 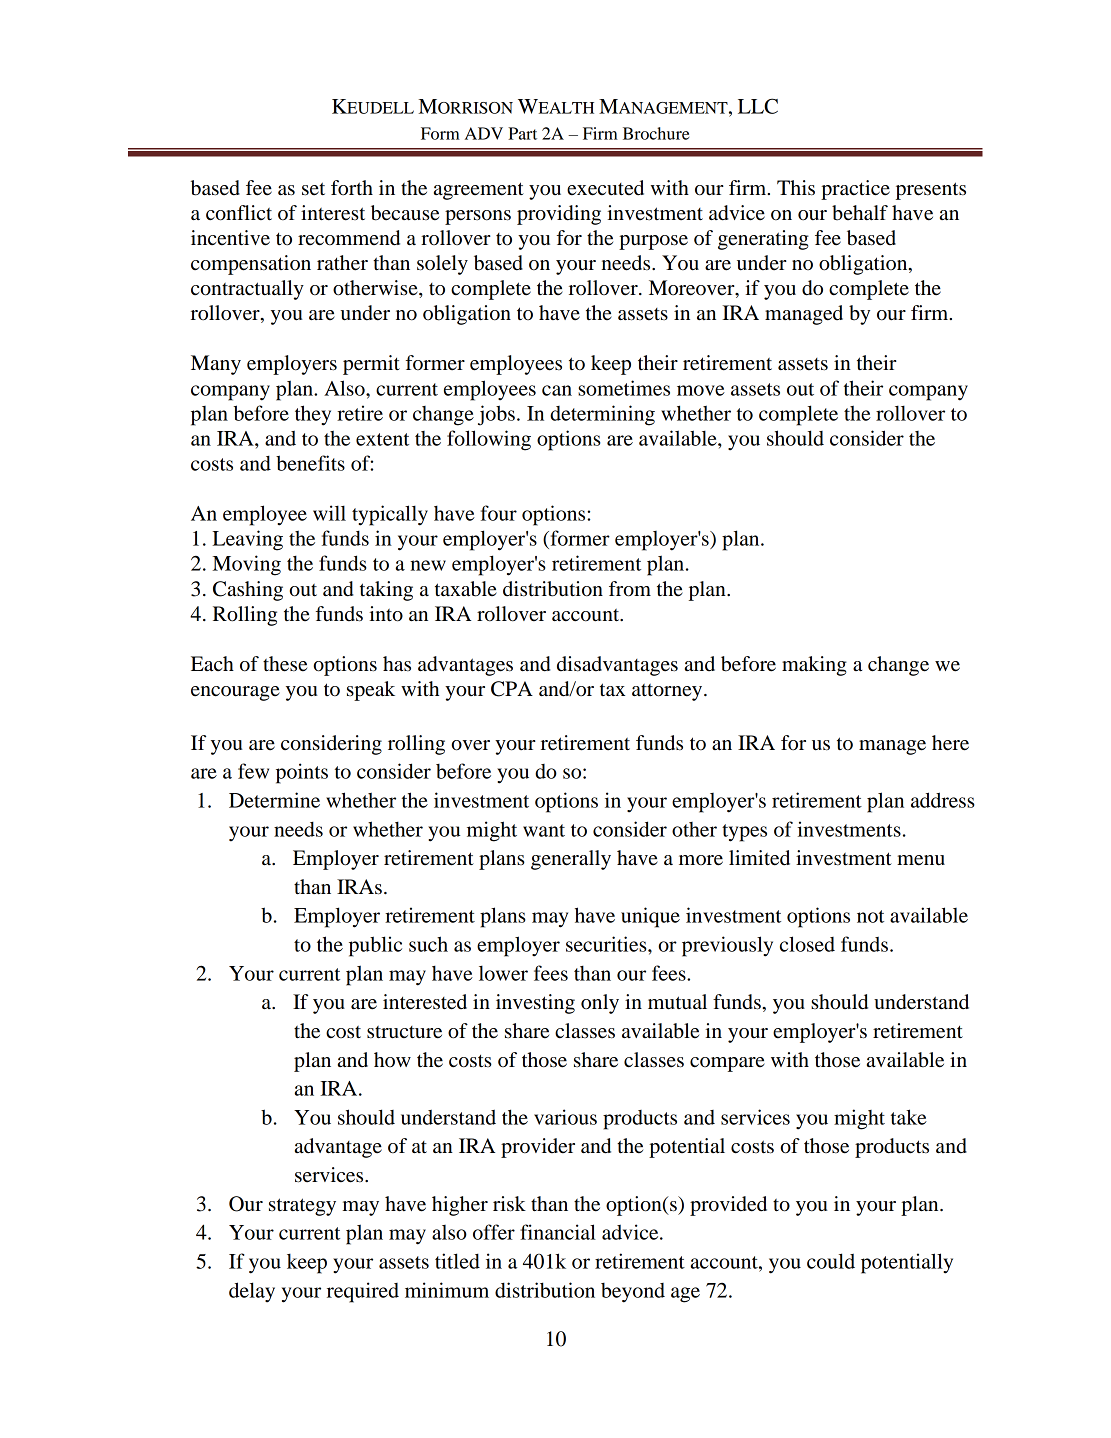 I want to click on Cashing, so click(x=248, y=591).
